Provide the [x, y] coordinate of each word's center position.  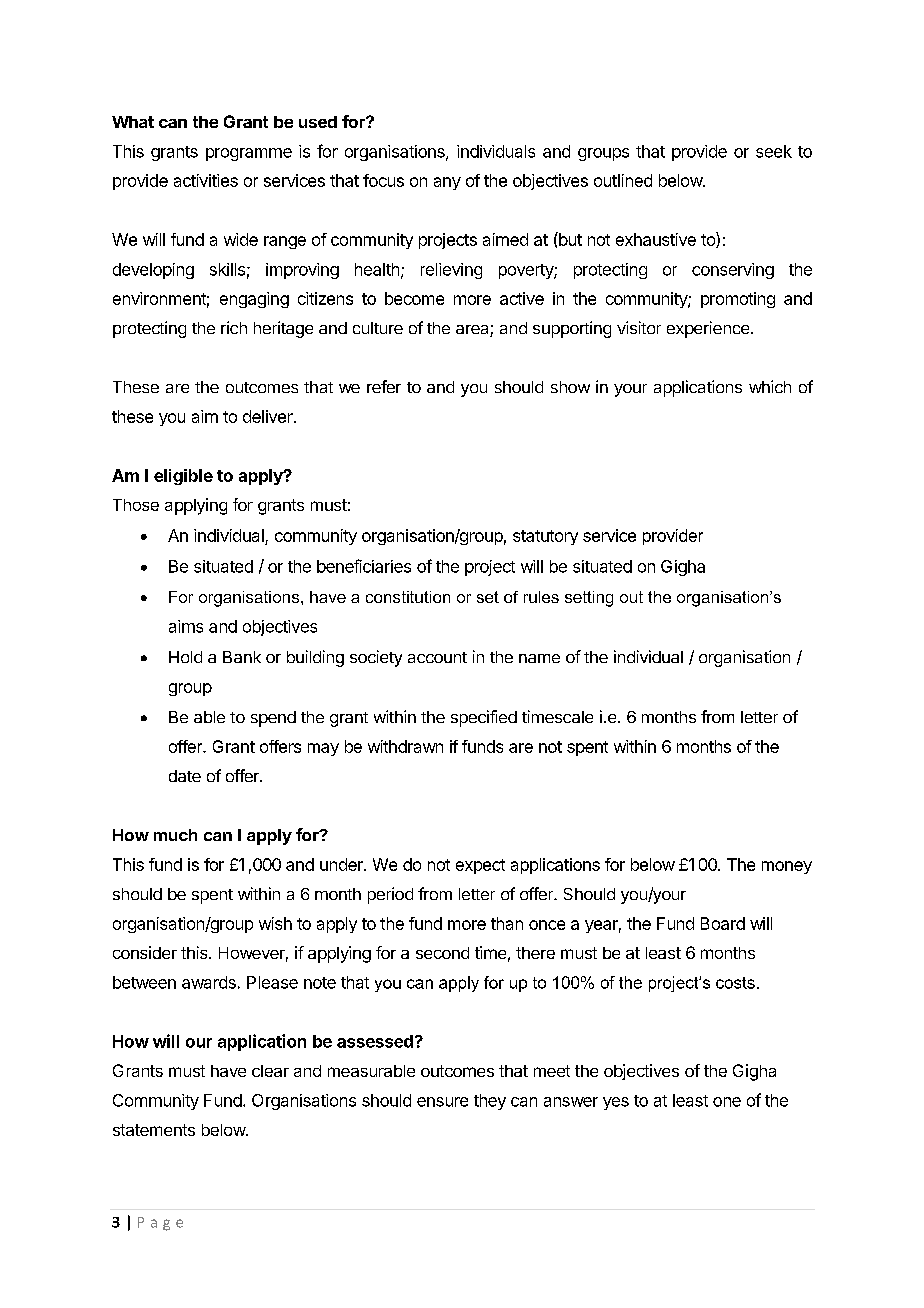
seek [774, 151]
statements [154, 1130]
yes [616, 1103]
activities [206, 180]
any [447, 183]
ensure [442, 1102]
